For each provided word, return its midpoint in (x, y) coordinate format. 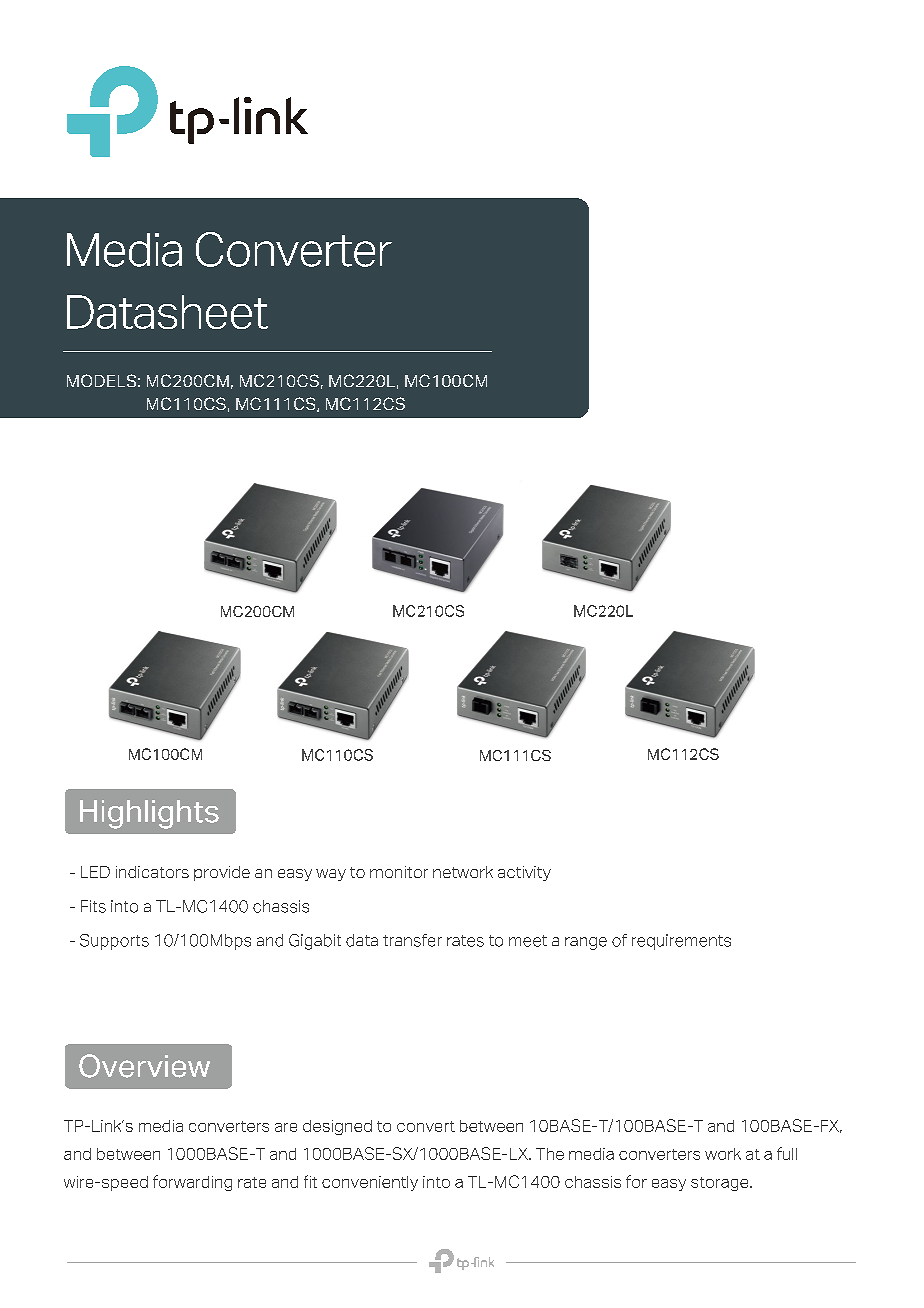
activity (524, 873)
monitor (399, 872)
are (286, 1127)
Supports (114, 942)
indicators (152, 872)
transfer (412, 940)
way (331, 875)
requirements (681, 942)
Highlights (149, 814)
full (787, 1153)
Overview (144, 1066)
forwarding (192, 1183)
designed (337, 1127)
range (586, 943)
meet (528, 941)
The (550, 1154)
